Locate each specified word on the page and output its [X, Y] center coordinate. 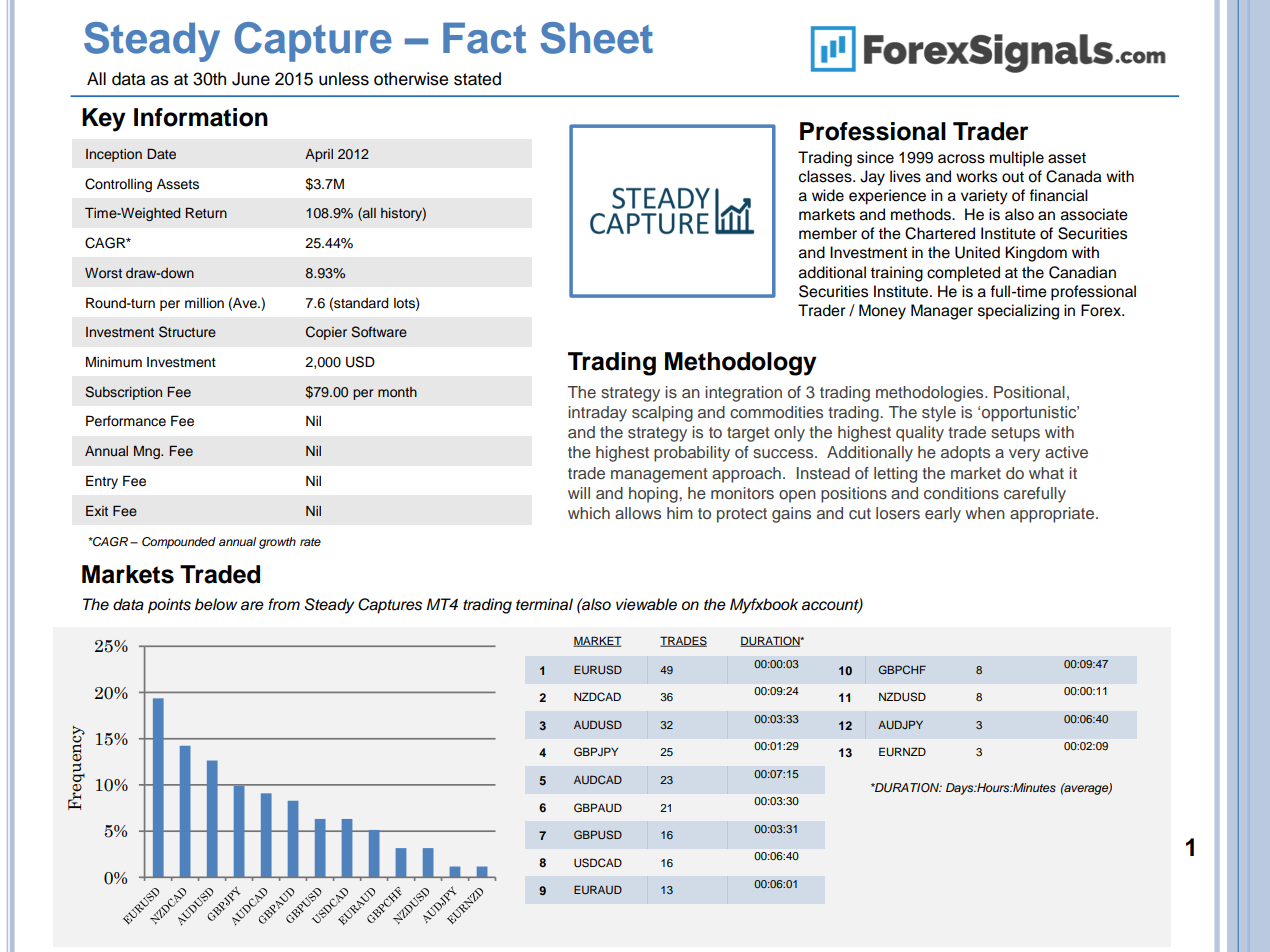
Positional [1029, 392]
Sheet [596, 38]
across [961, 159]
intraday [597, 414]
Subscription [123, 393]
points [169, 606]
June [251, 79]
